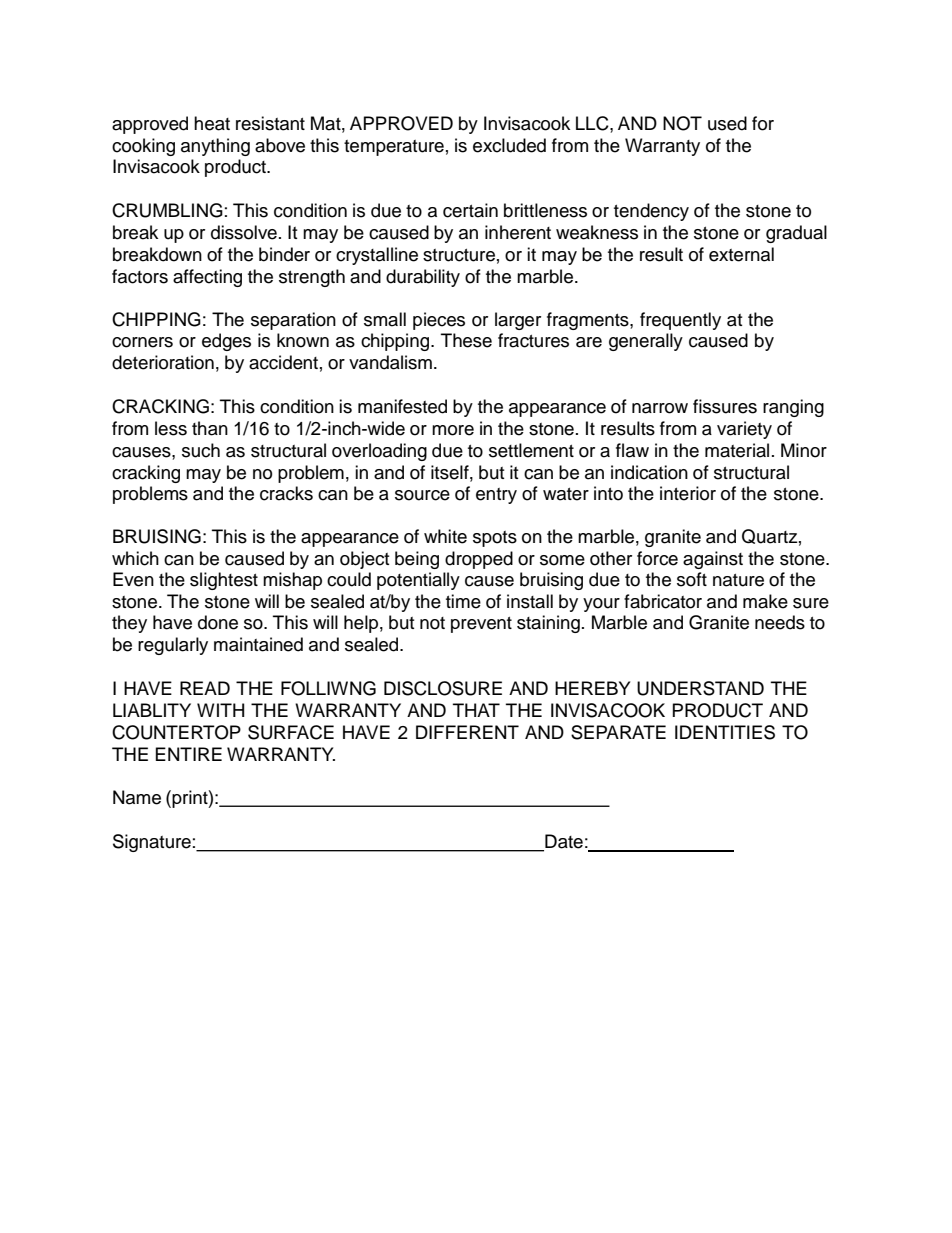 This document has height=1233, width=952. Describe the element at coordinates (593, 123) in the document. I see `LLC` at that location.
